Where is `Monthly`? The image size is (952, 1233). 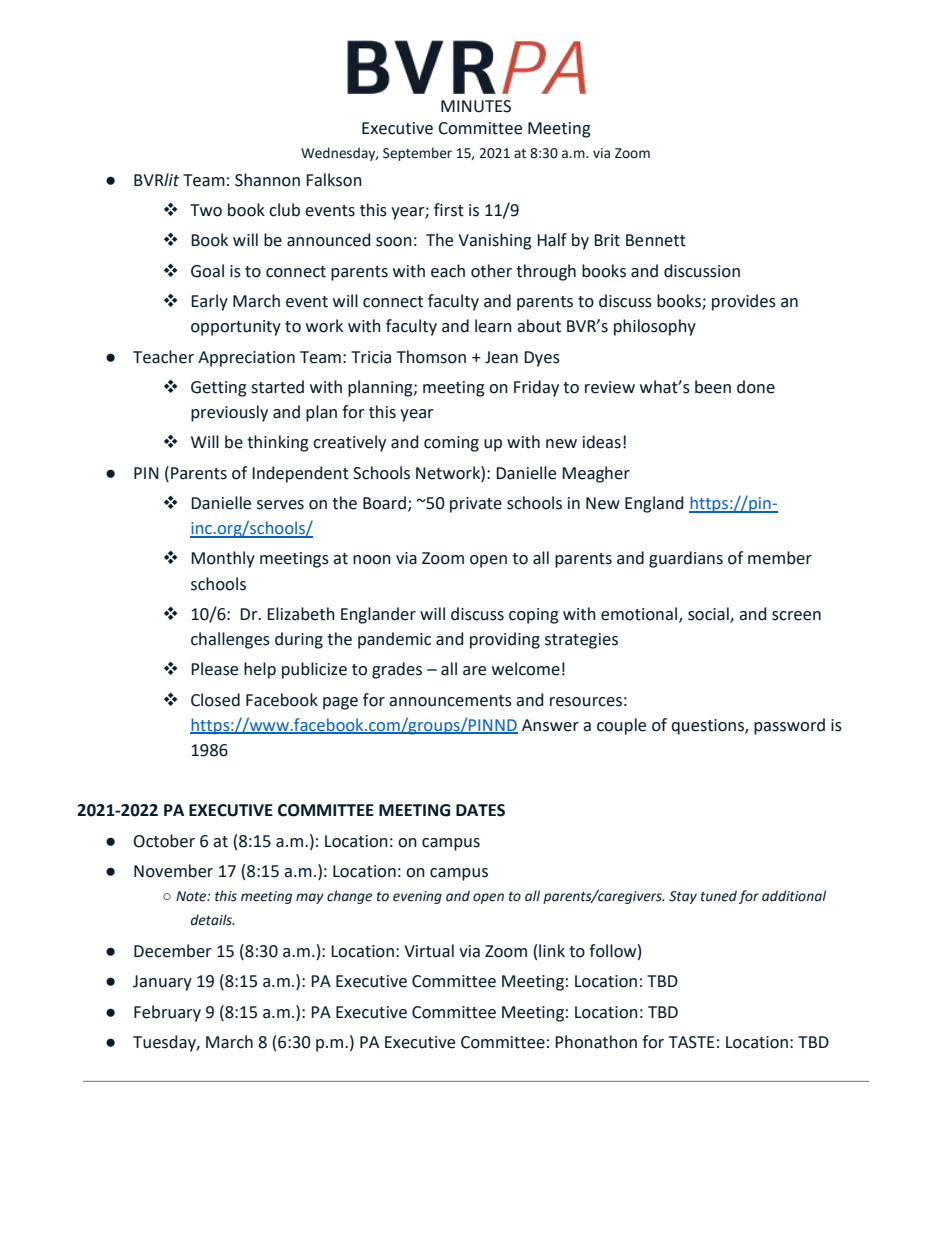
Monthly is located at coordinates (223, 559).
